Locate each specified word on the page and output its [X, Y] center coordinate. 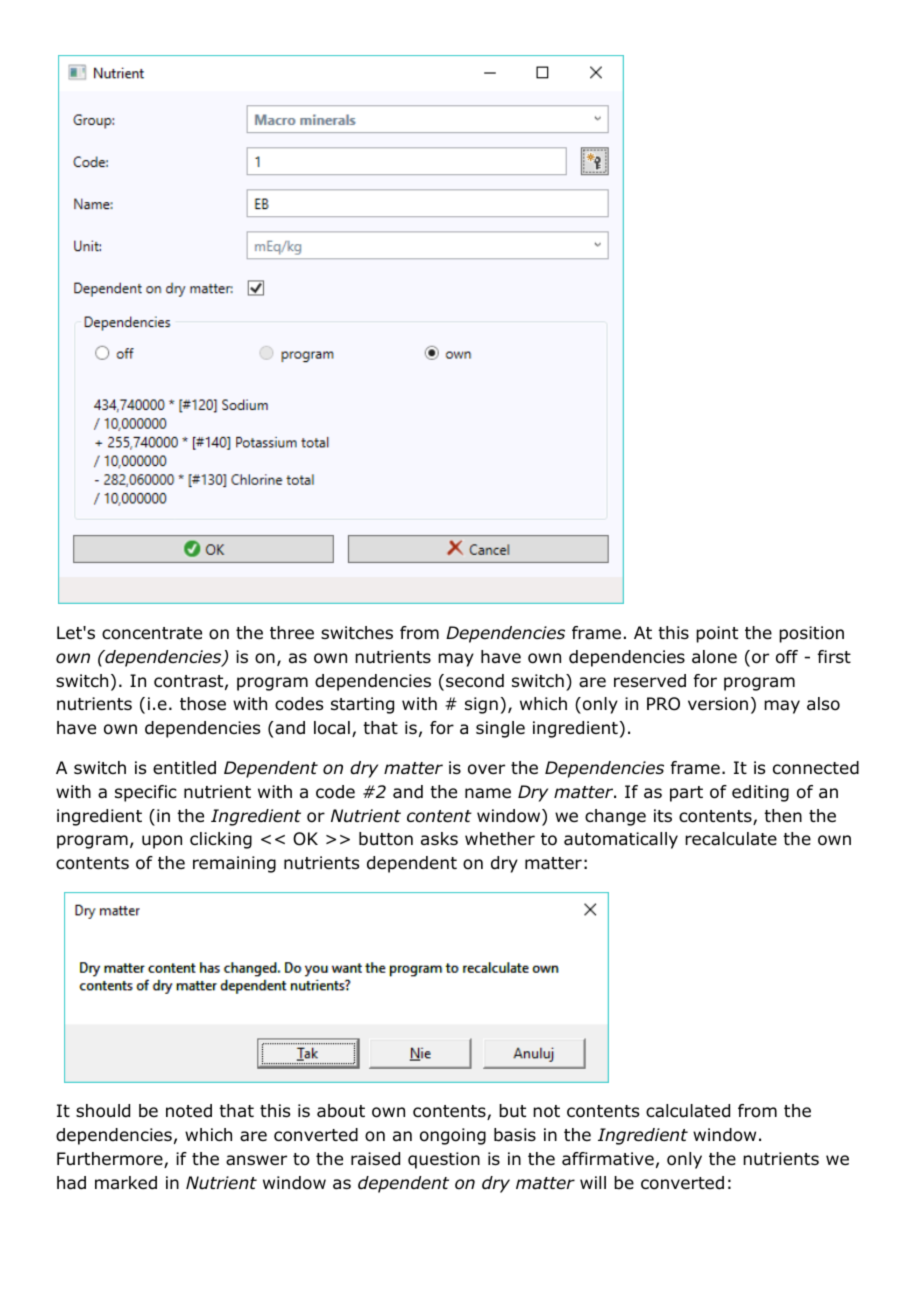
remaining [234, 864]
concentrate [152, 633]
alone [714, 657]
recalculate [731, 839]
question [444, 1160]
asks [439, 838]
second [475, 681]
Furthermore [111, 1160]
